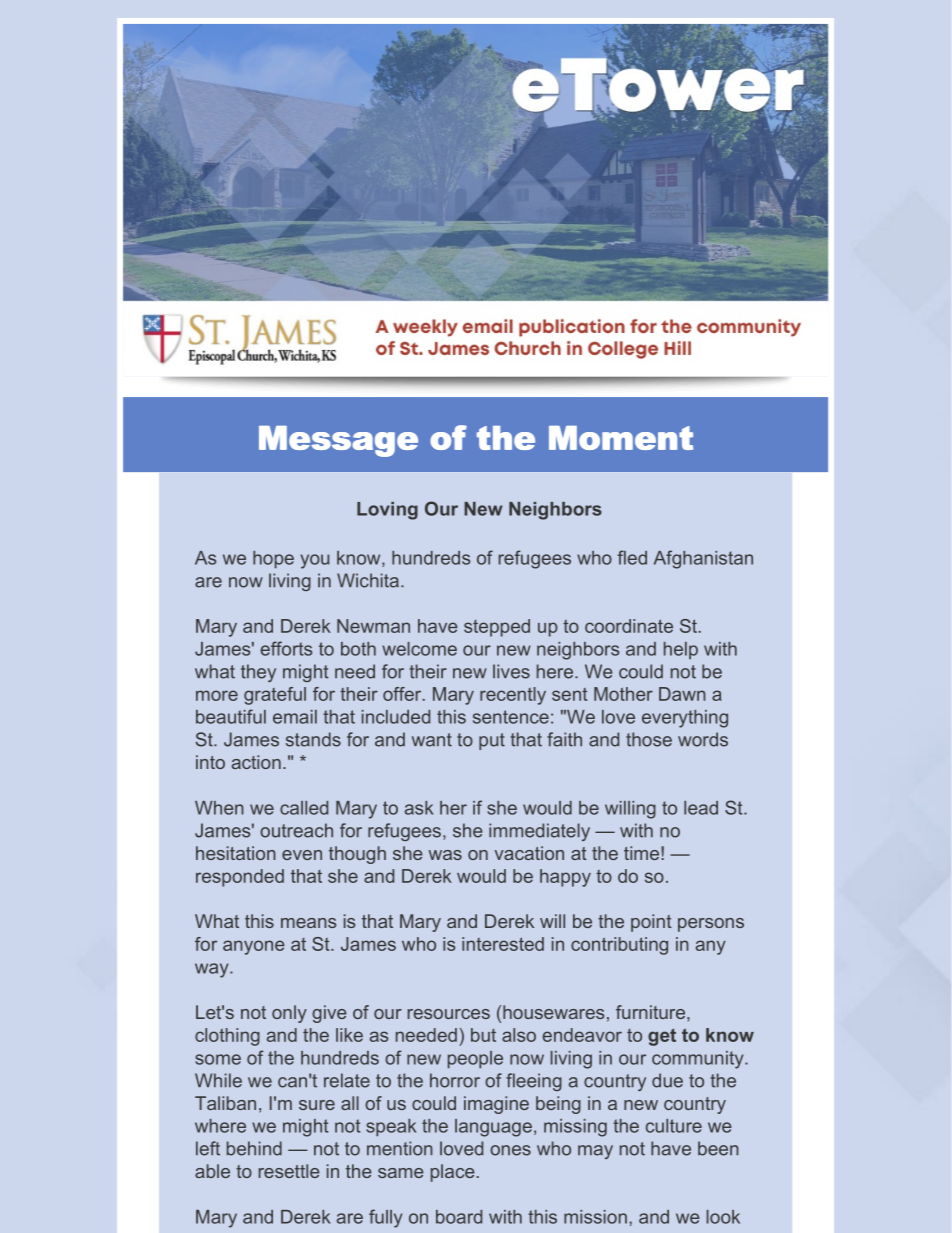 The image size is (952, 1233). I want to click on board, so click(459, 1217).
